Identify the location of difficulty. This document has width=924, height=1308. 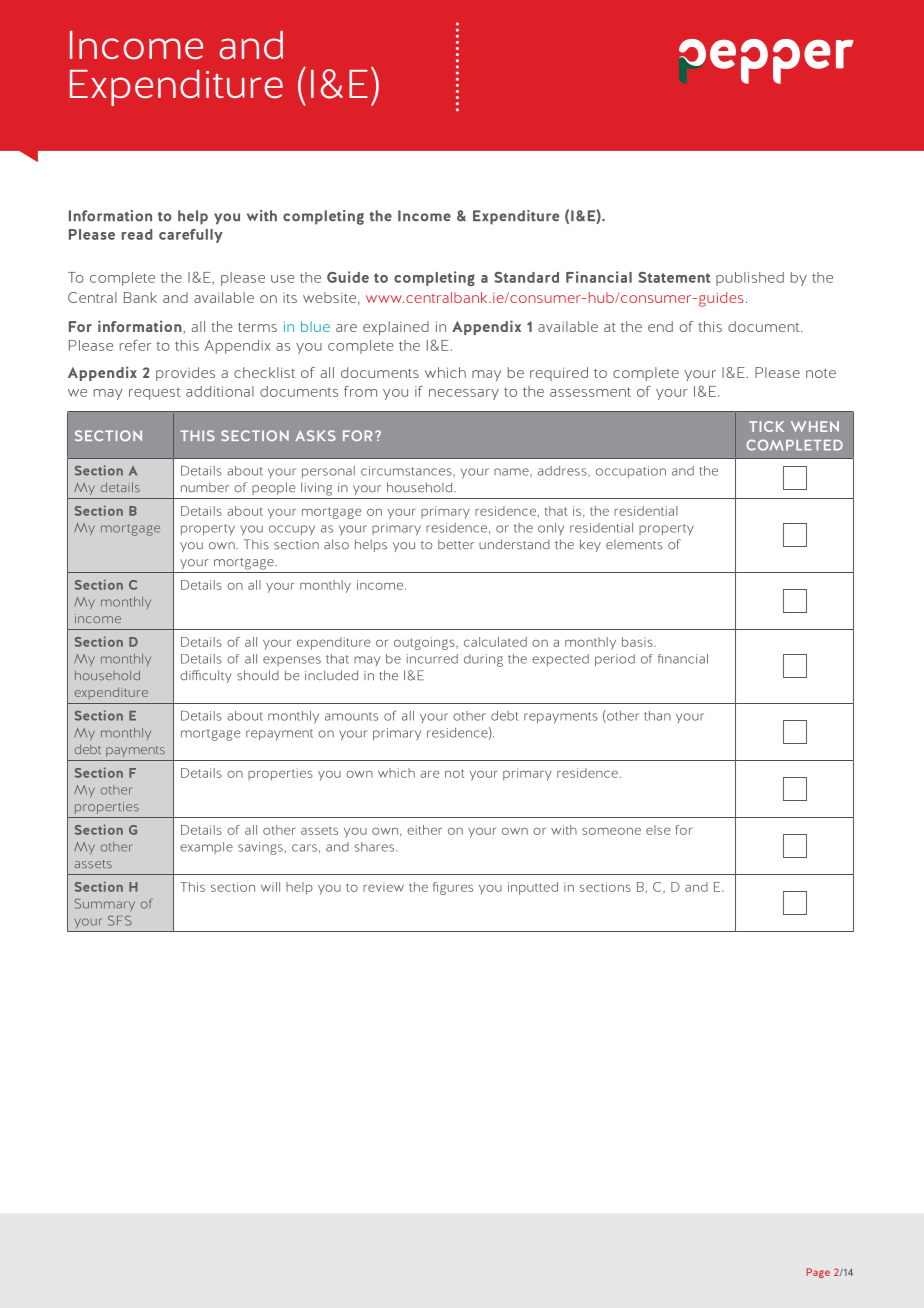
(206, 676).
